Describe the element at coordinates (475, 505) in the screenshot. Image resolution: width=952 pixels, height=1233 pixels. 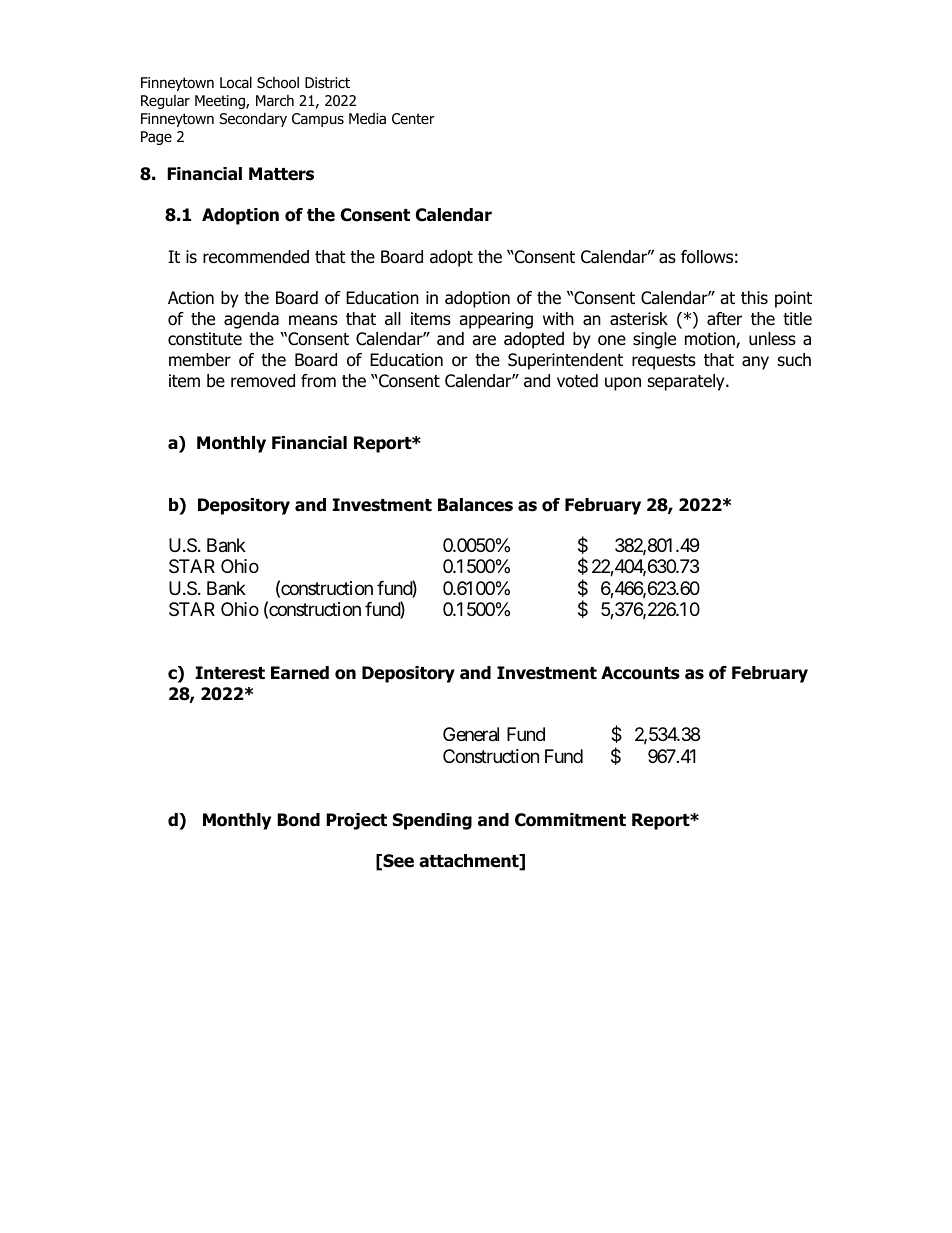
I see `Balances` at that location.
